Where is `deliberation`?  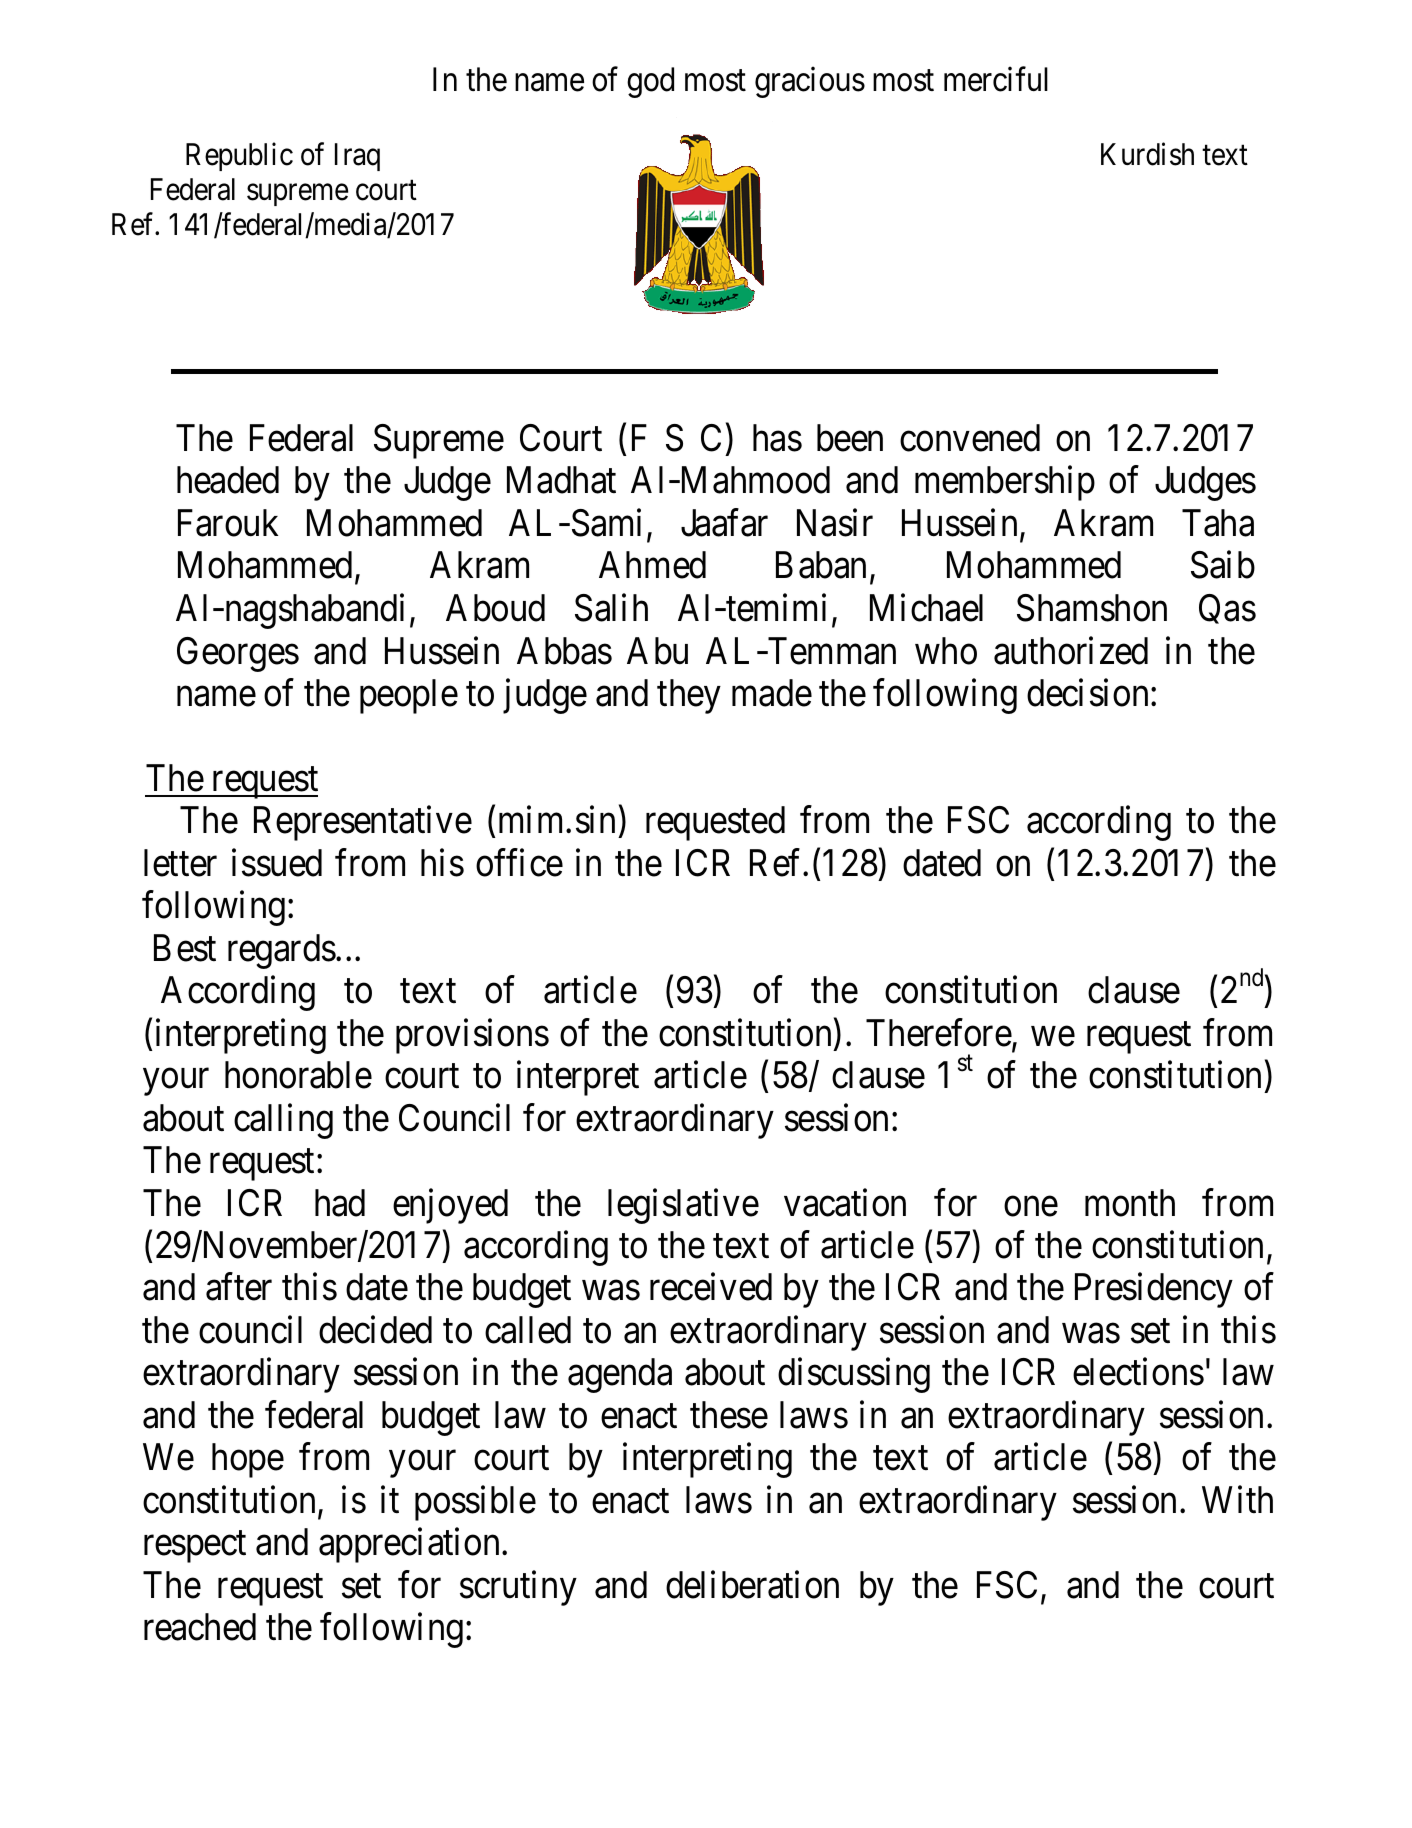 deliberation is located at coordinates (752, 1585).
